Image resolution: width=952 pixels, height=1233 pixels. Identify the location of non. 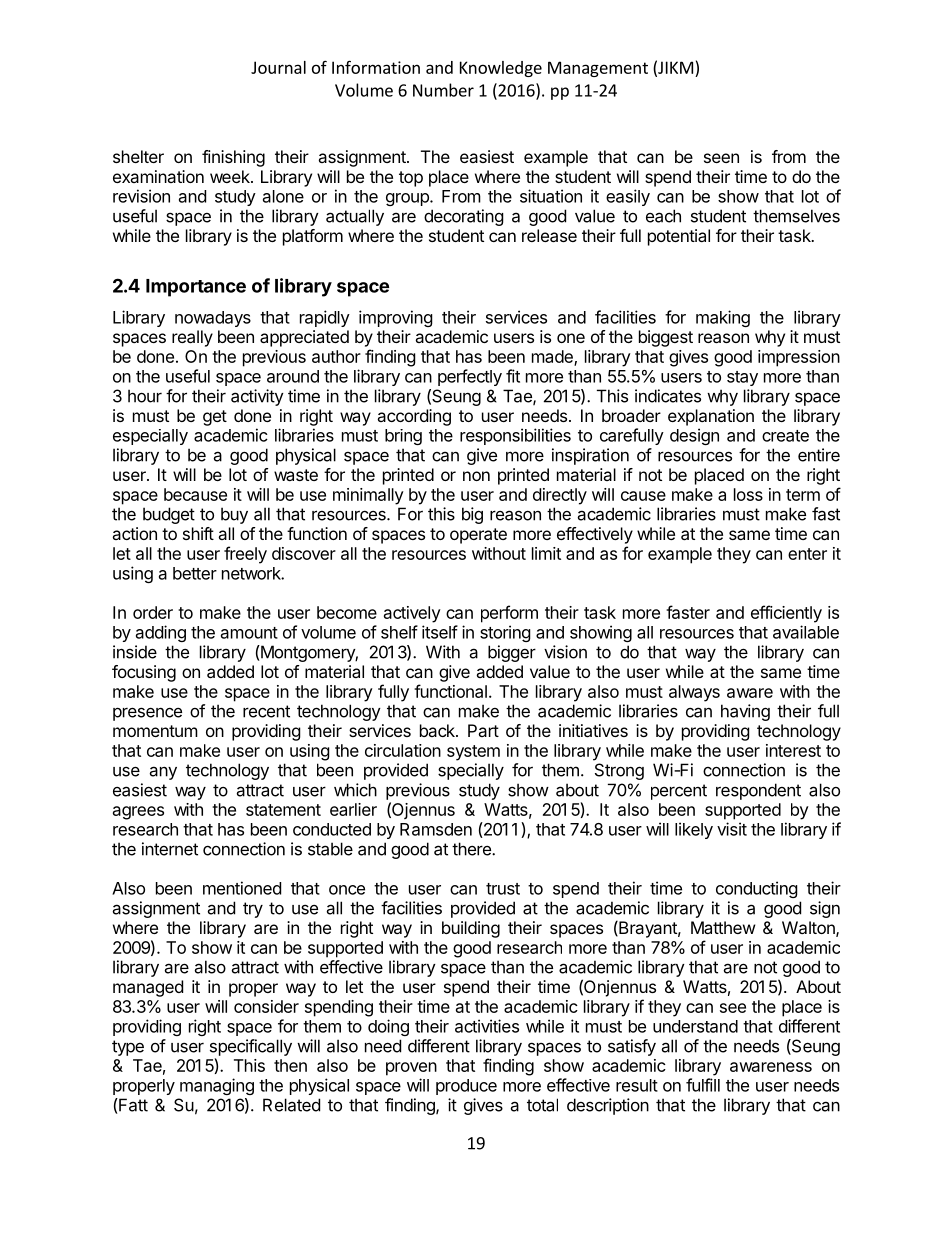
(476, 476).
